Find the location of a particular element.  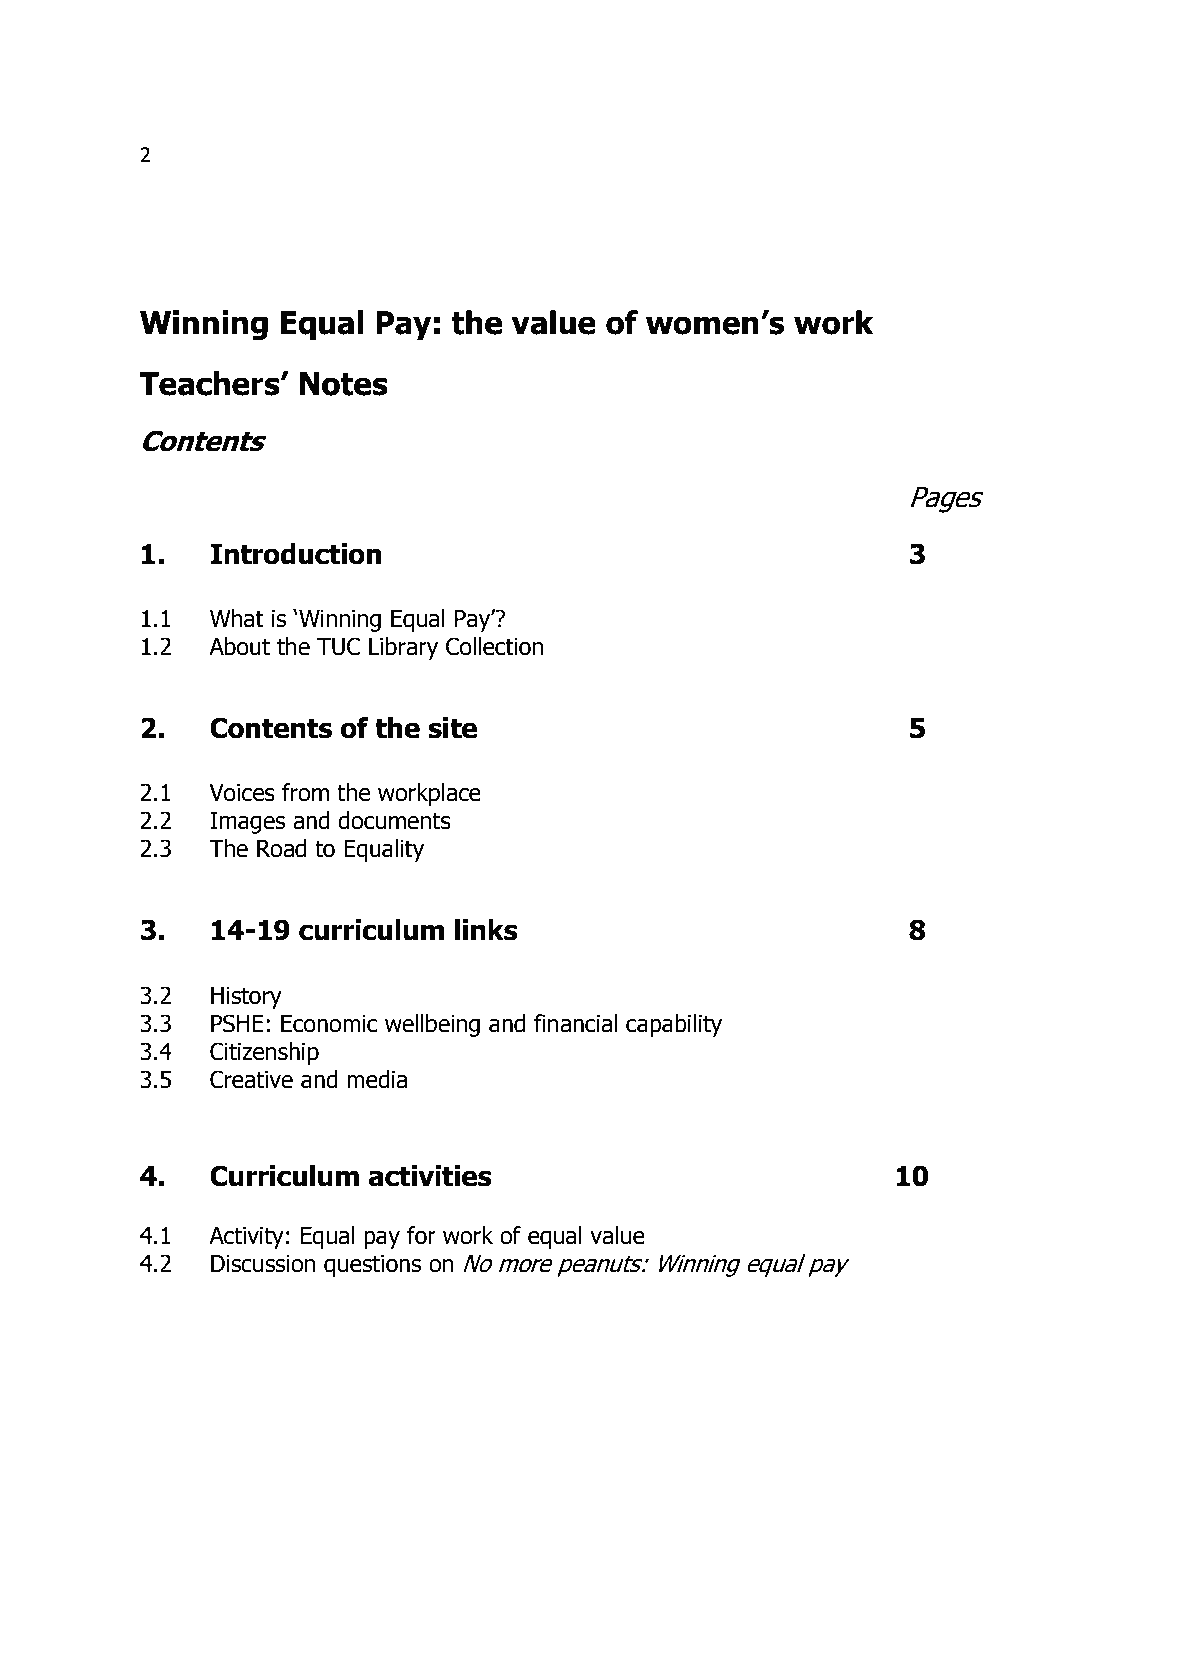

financial is located at coordinates (575, 1023).
